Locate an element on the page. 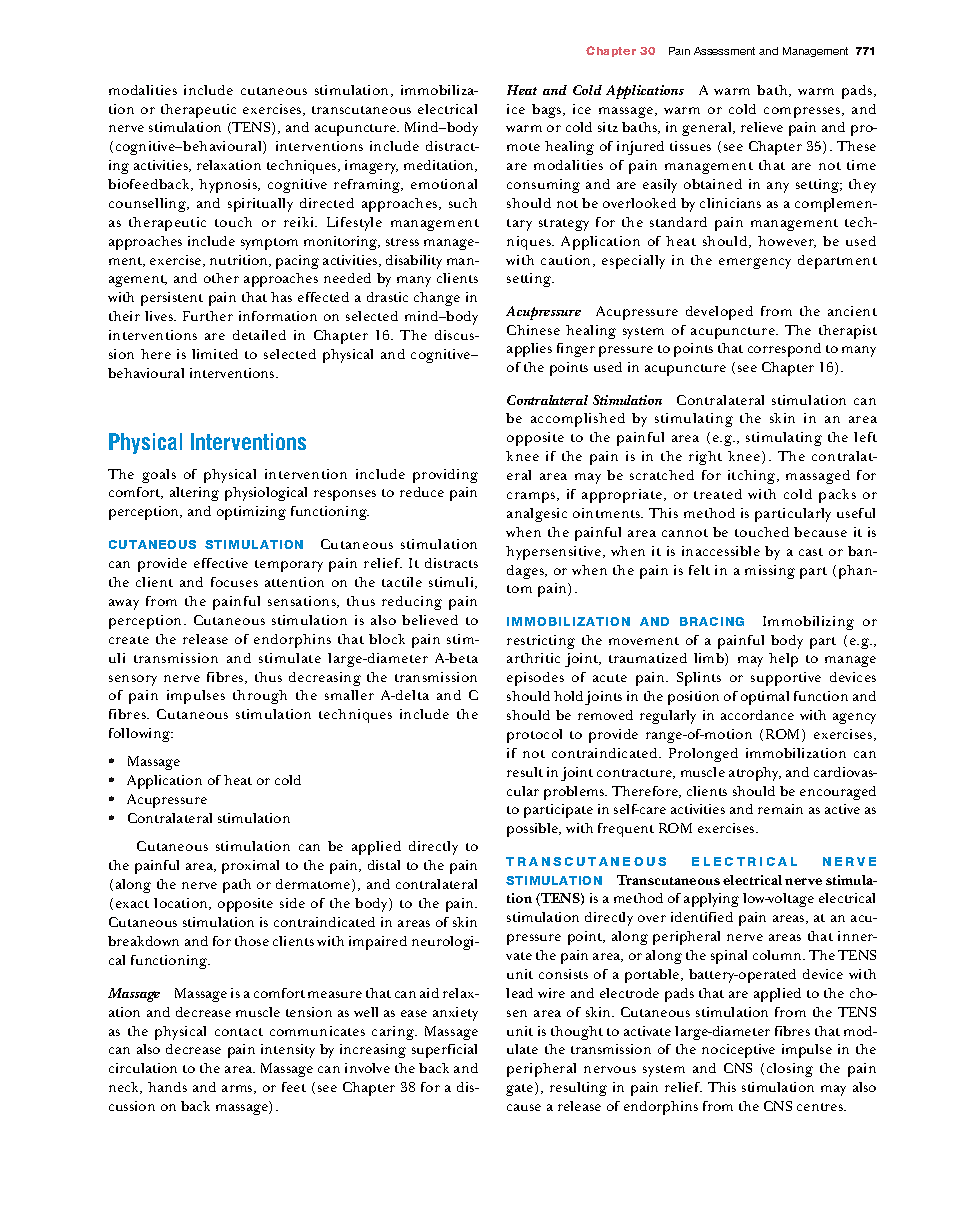  hypnosis is located at coordinates (229, 186).
